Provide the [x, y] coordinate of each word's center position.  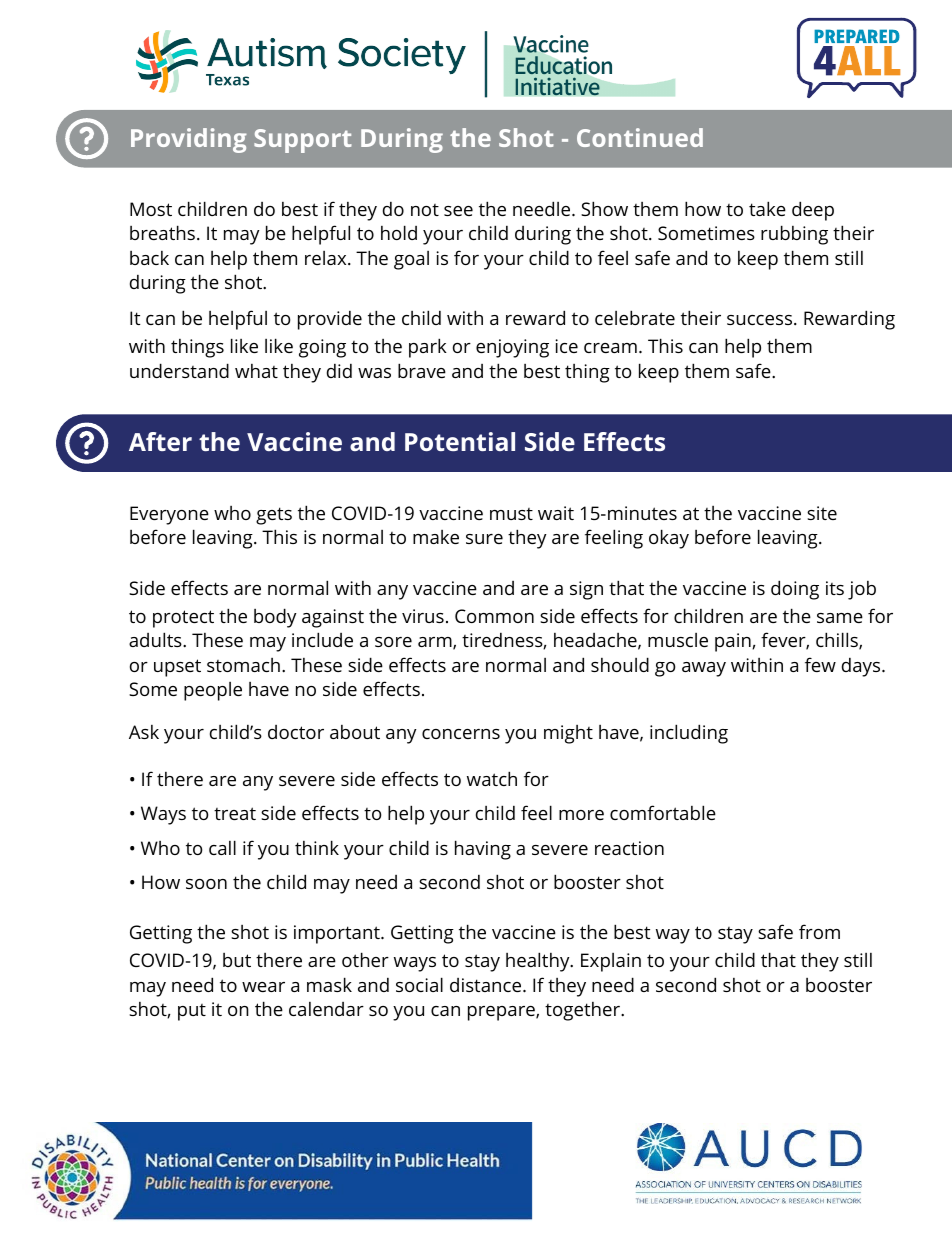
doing [795, 590]
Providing [189, 140]
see [458, 211]
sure [484, 539]
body [275, 618]
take [767, 208]
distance [485, 985]
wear [263, 987]
